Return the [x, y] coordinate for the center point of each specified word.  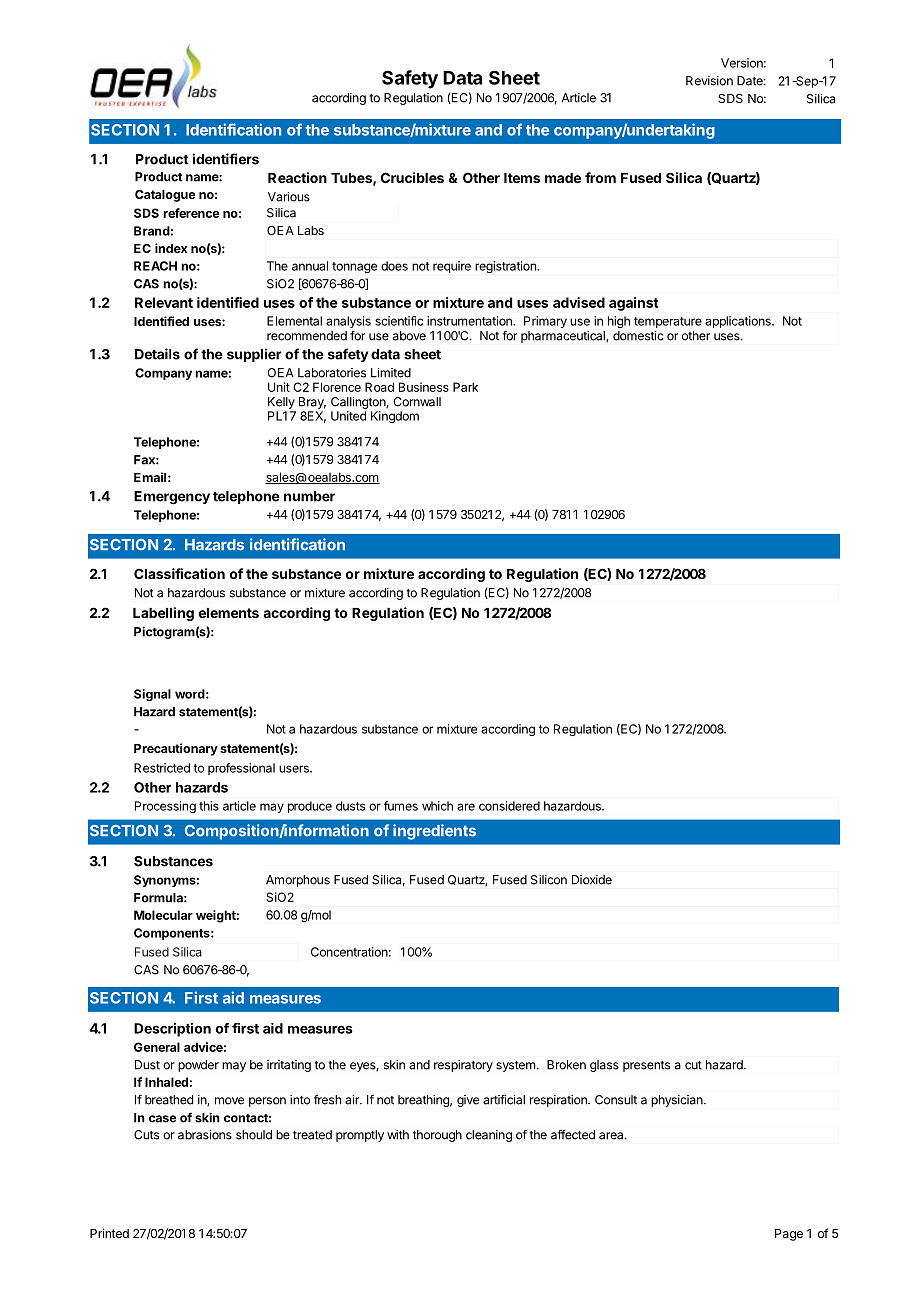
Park [465, 387]
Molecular [163, 915]
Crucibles [412, 177]
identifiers [226, 159]
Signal [152, 695]
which [437, 806]
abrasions [205, 1135]
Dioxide [592, 880]
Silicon [549, 880]
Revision [709, 81]
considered [509, 806]
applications [739, 322]
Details [157, 354]
